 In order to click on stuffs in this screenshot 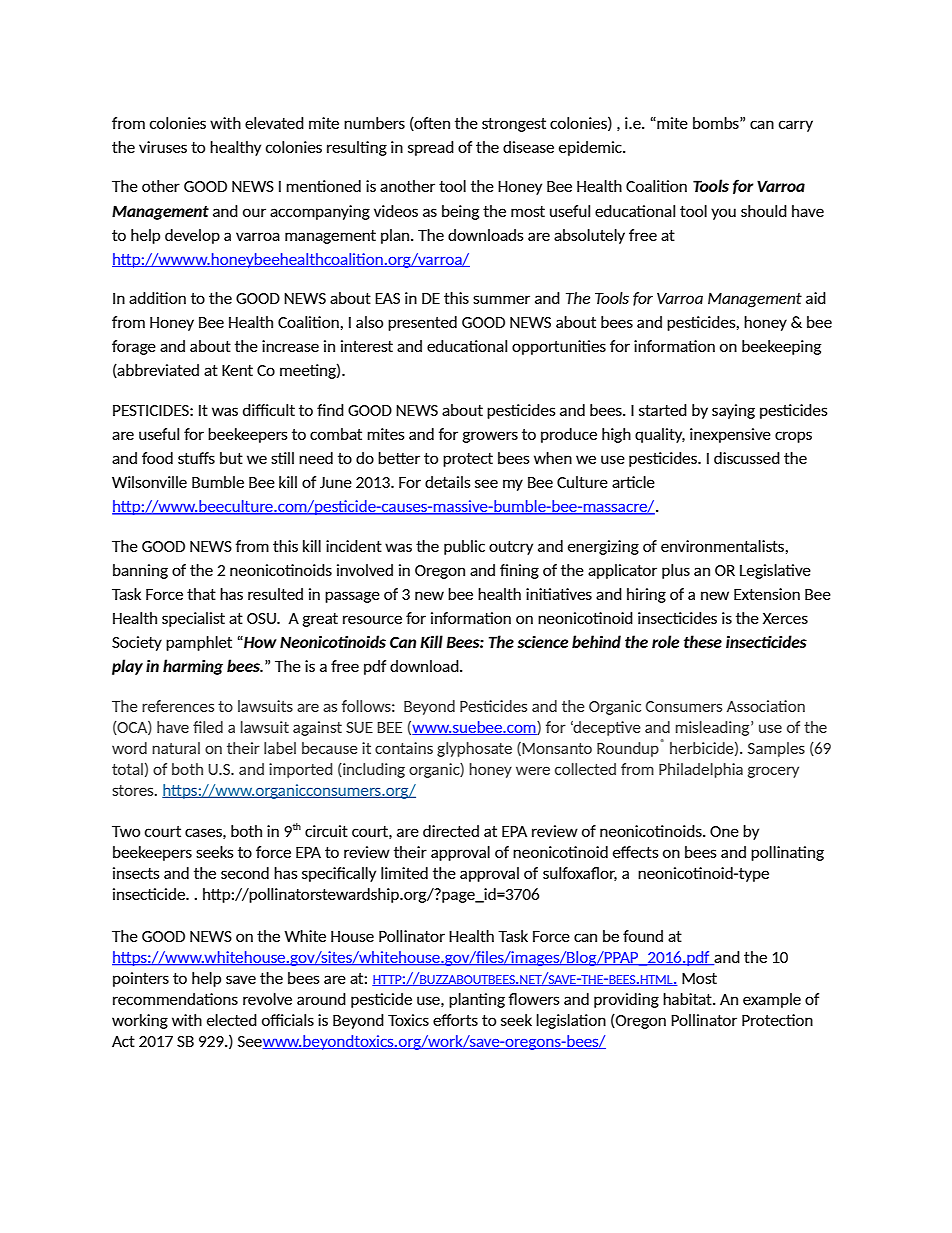, I will do `click(196, 458)`.
